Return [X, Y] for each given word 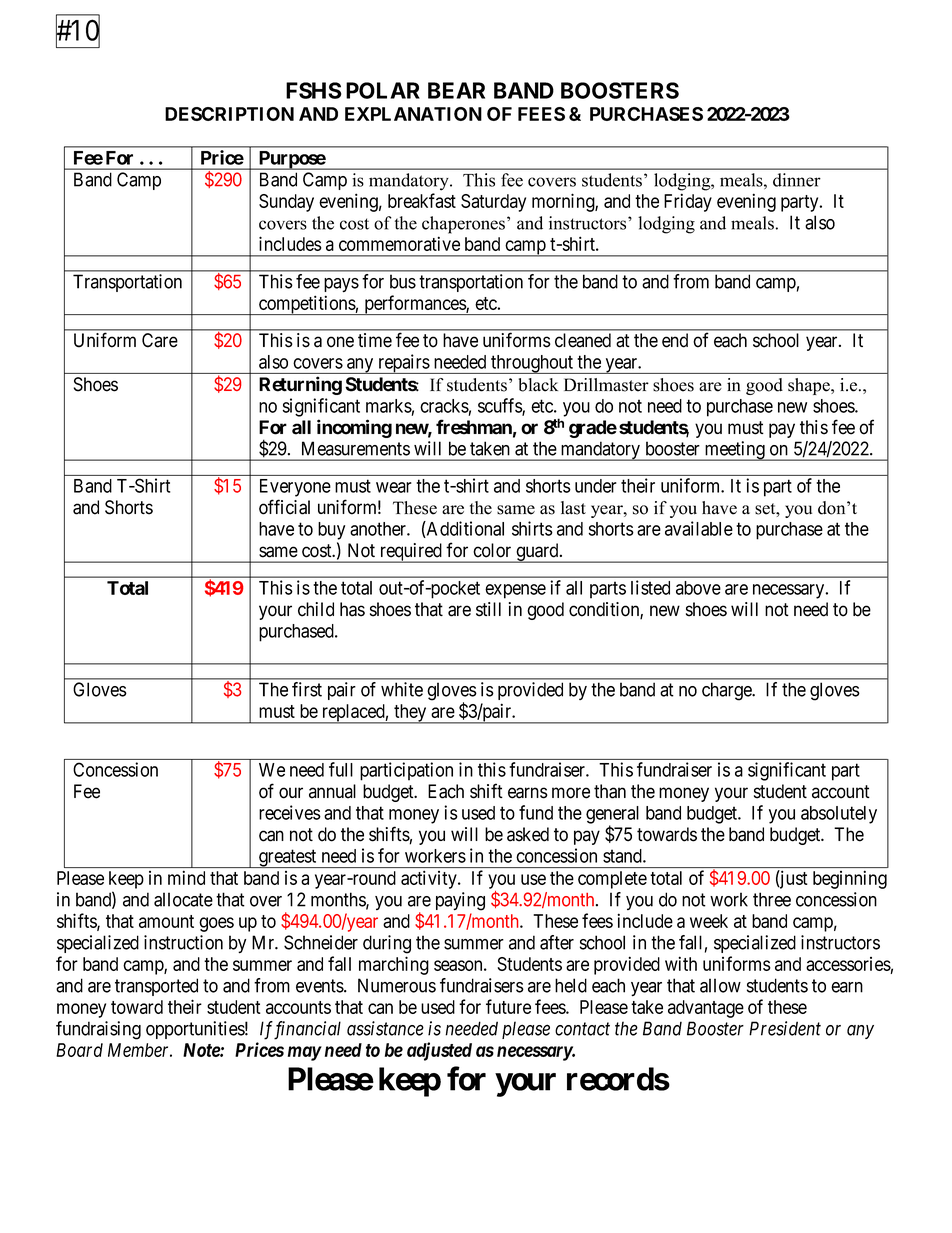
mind [186, 877]
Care [160, 340]
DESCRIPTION [229, 114]
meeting [734, 451]
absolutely [839, 815]
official [284, 507]
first [307, 689]
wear [394, 487]
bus [403, 281]
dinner [797, 180]
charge [727, 691]
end [675, 340]
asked [528, 834]
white [402, 689]
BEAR [456, 90]
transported [156, 987]
